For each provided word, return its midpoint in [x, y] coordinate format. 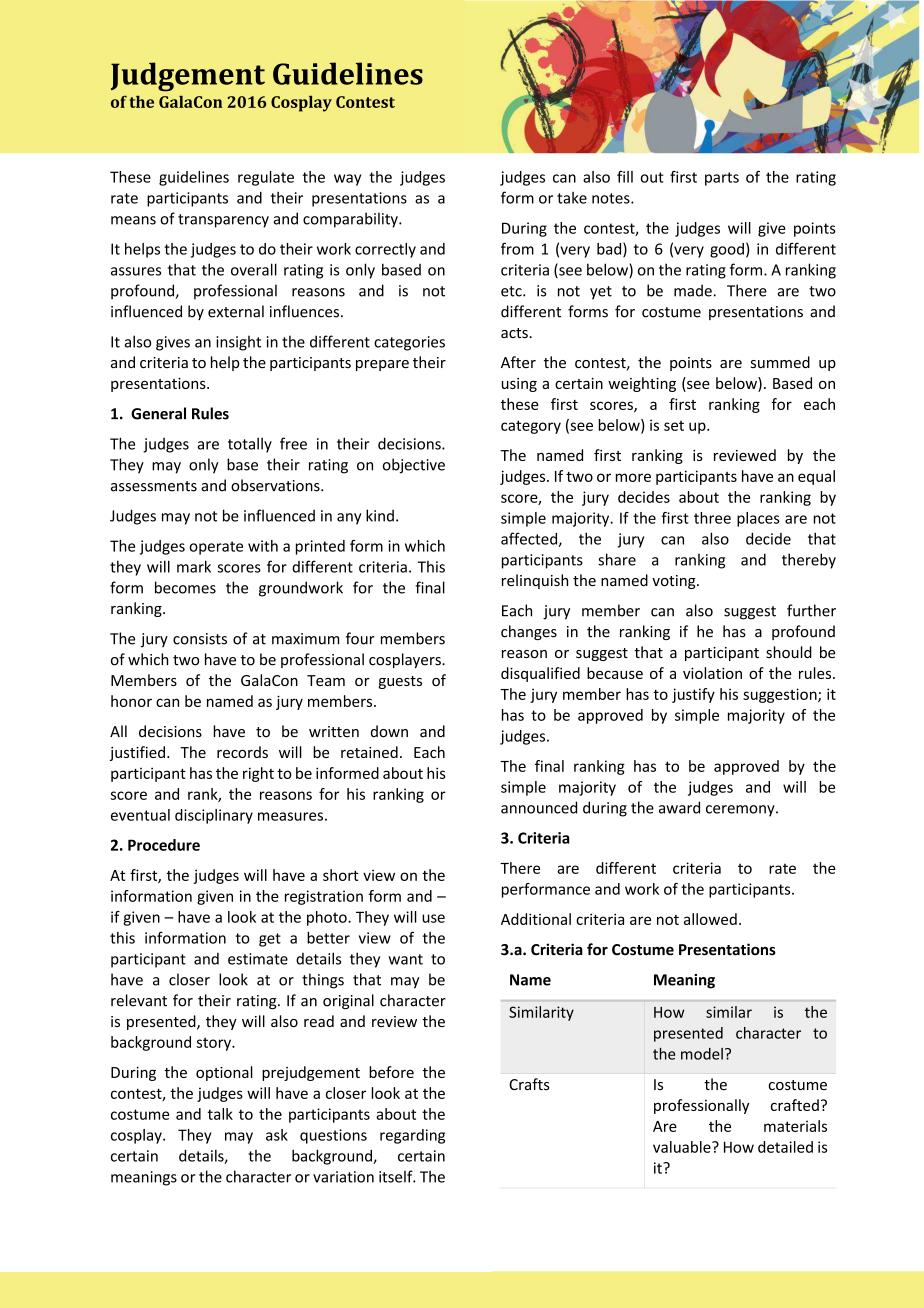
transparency [223, 221]
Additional [536, 919]
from [517, 248]
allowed [710, 919]
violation [712, 673]
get [270, 940]
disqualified [540, 674]
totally [250, 445]
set [674, 426]
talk [220, 1114]
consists [200, 639]
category [531, 427]
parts [722, 179]
